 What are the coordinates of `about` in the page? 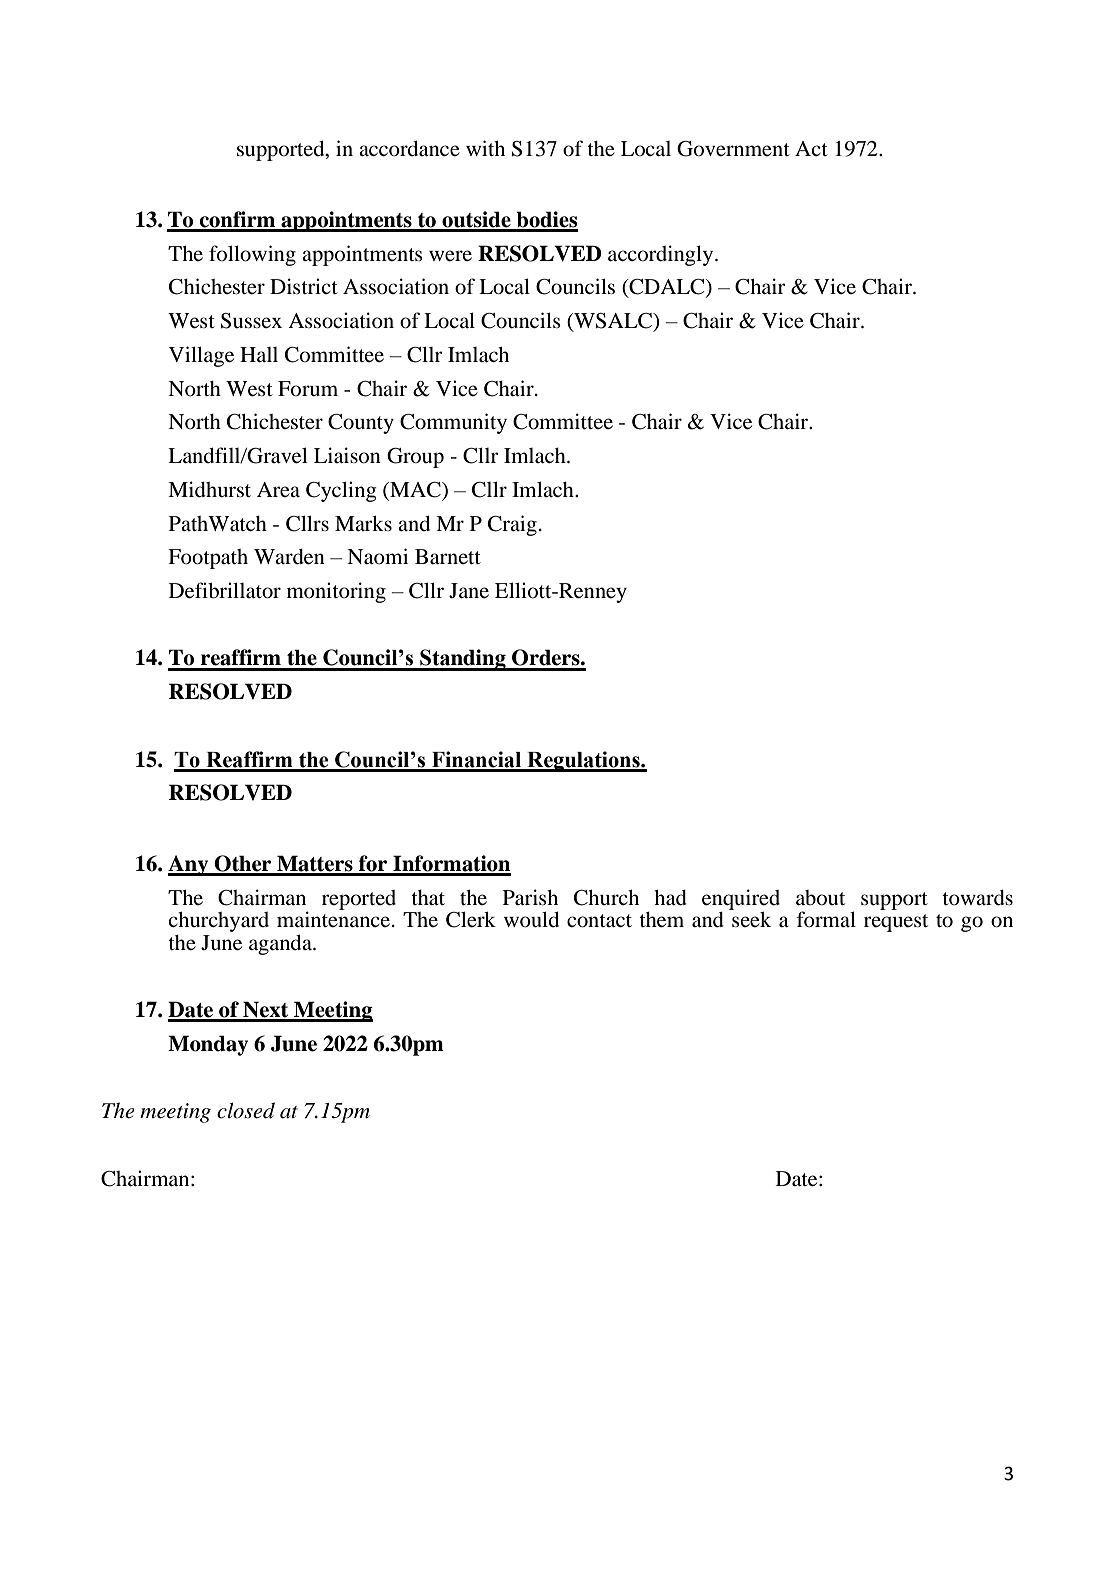 It's located at (820, 898).
